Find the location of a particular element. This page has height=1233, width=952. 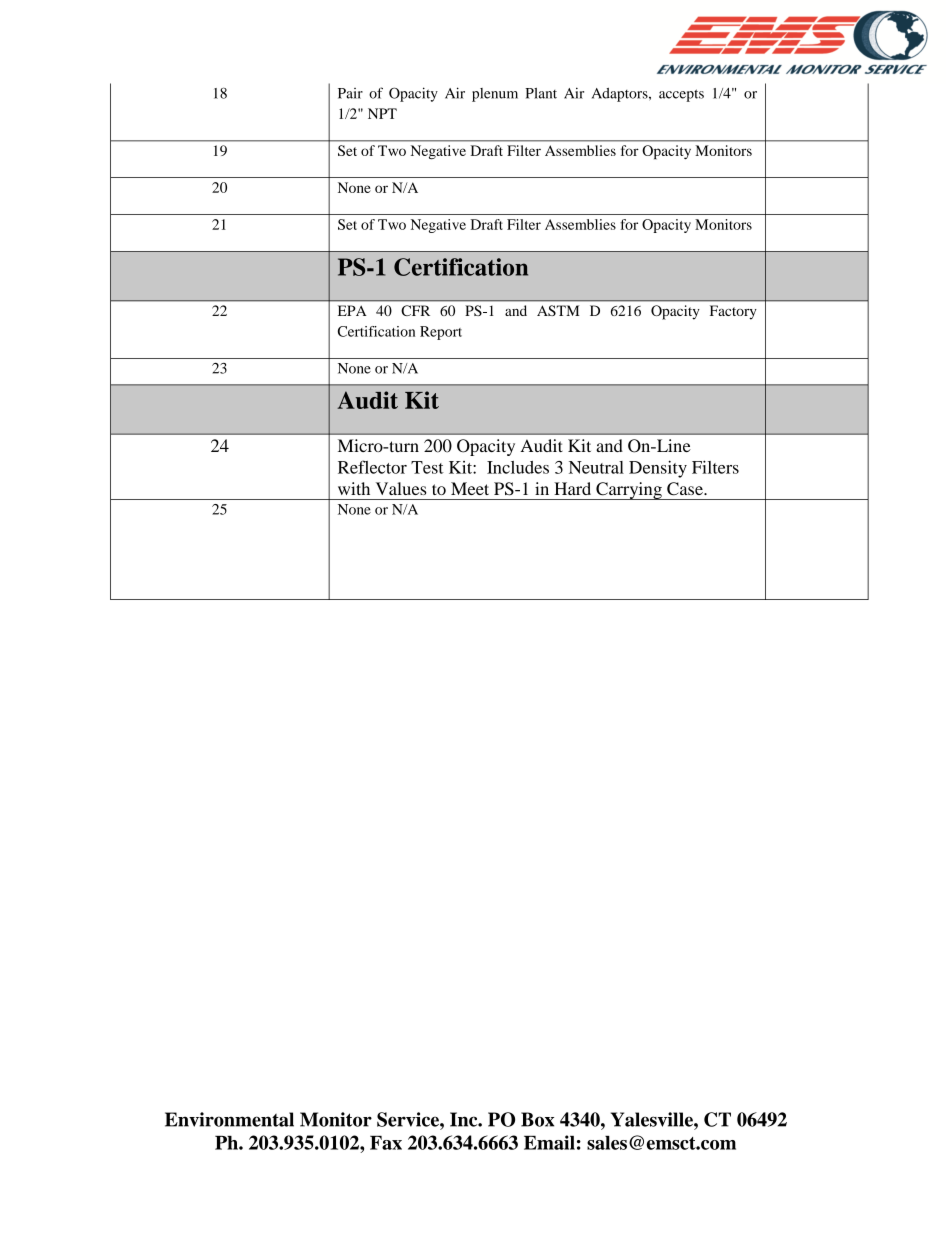

with is located at coordinates (354, 488).
